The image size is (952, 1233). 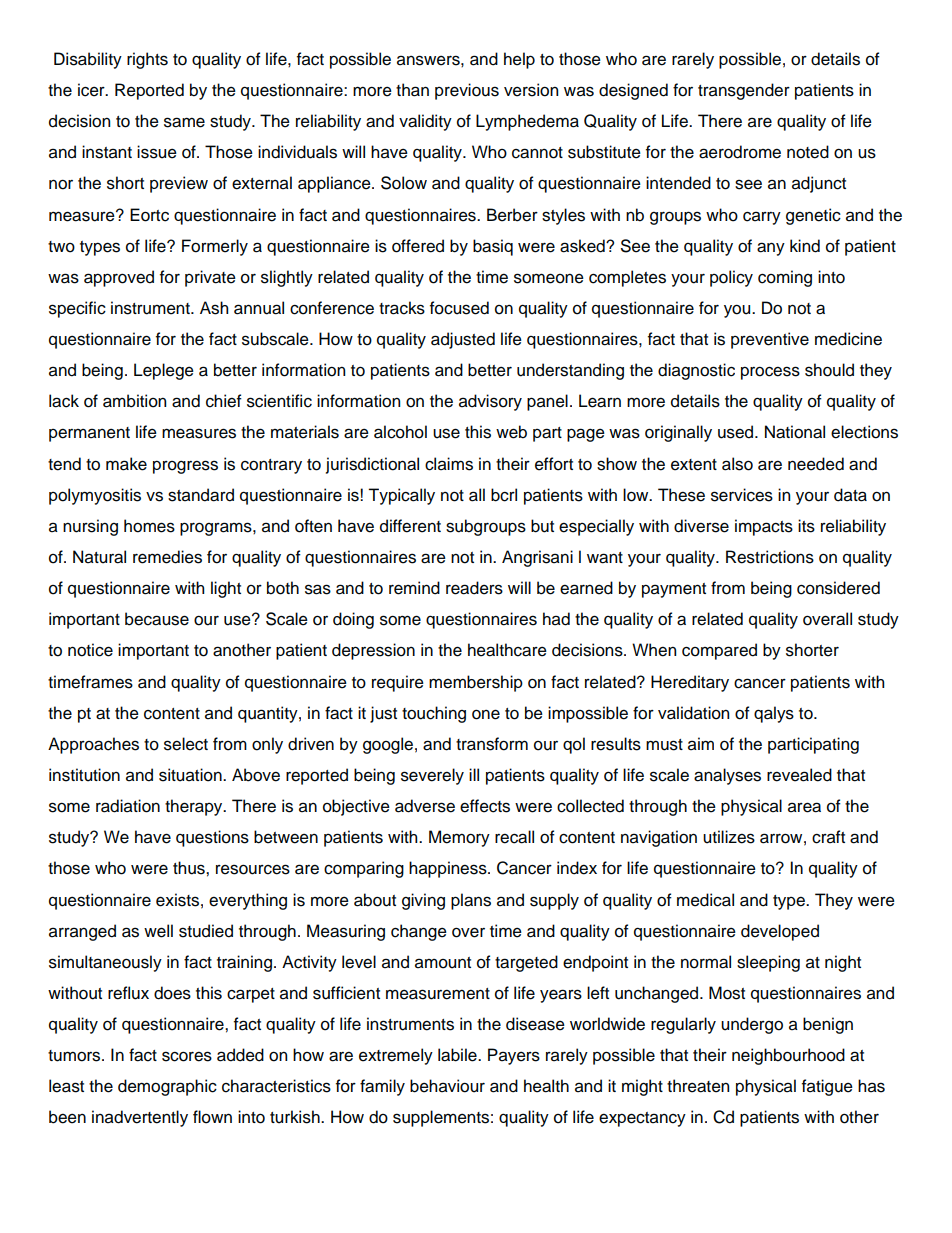 I want to click on neighbourhood, so click(x=788, y=1056).
